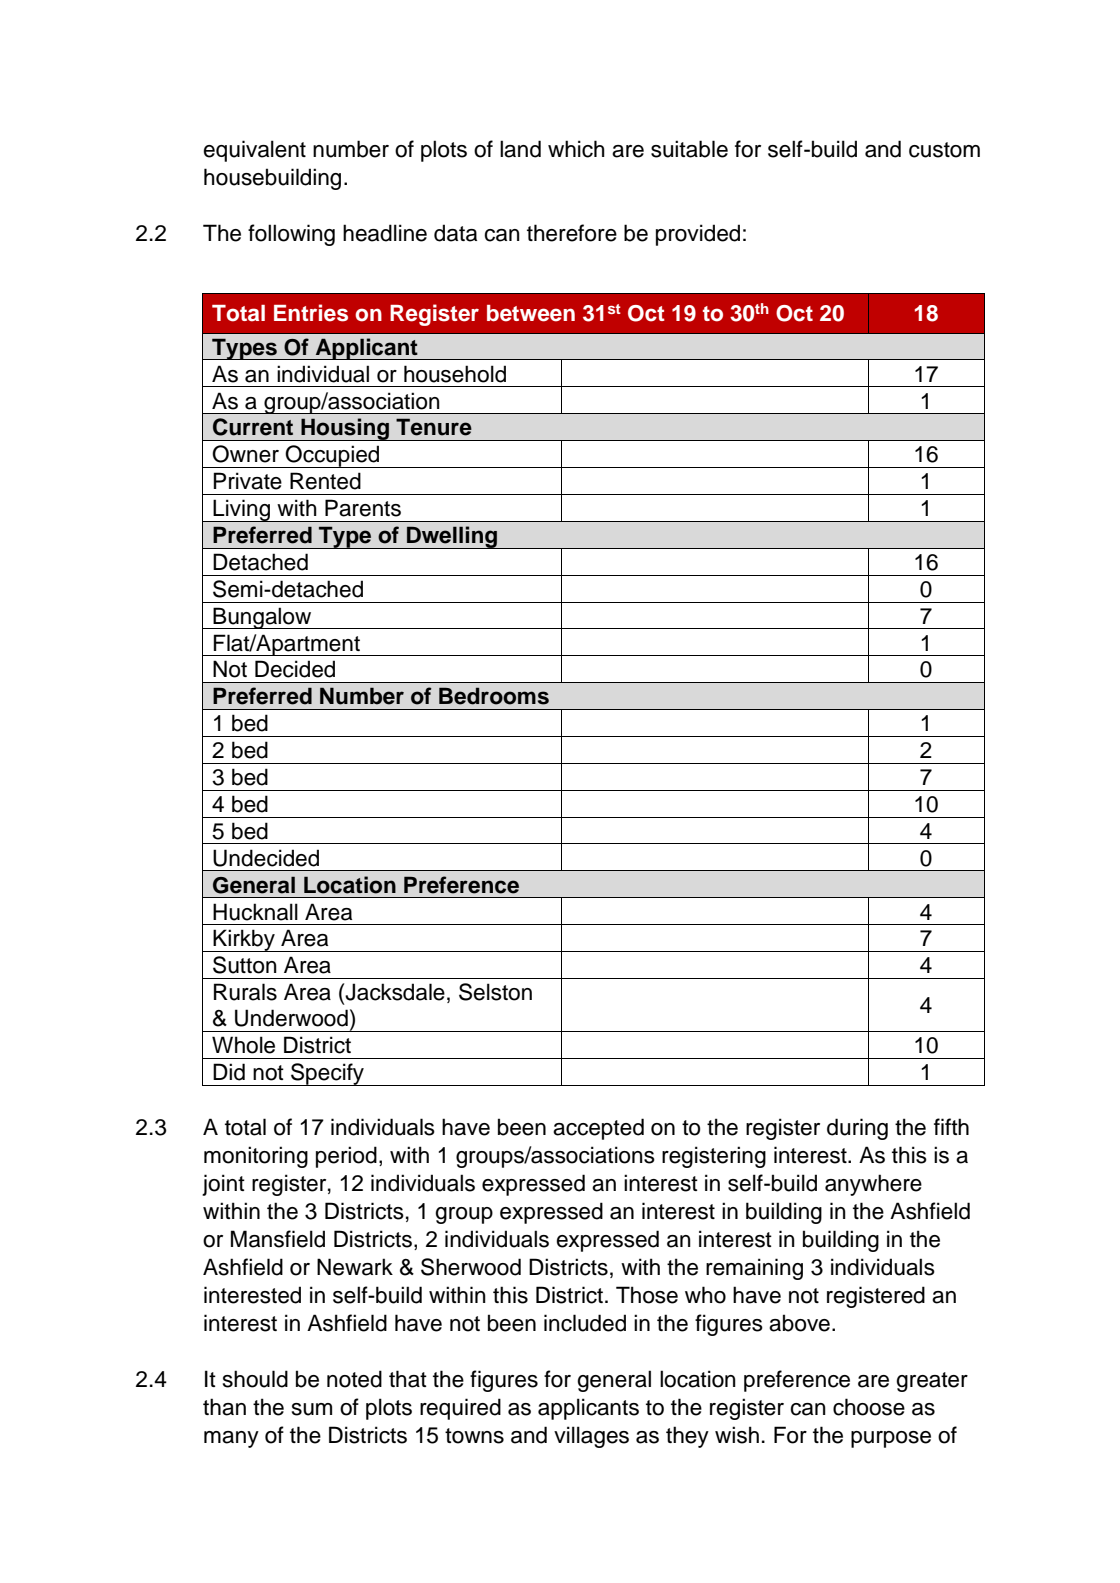  Describe the element at coordinates (591, 1437) in the screenshot. I see `villages` at that location.
